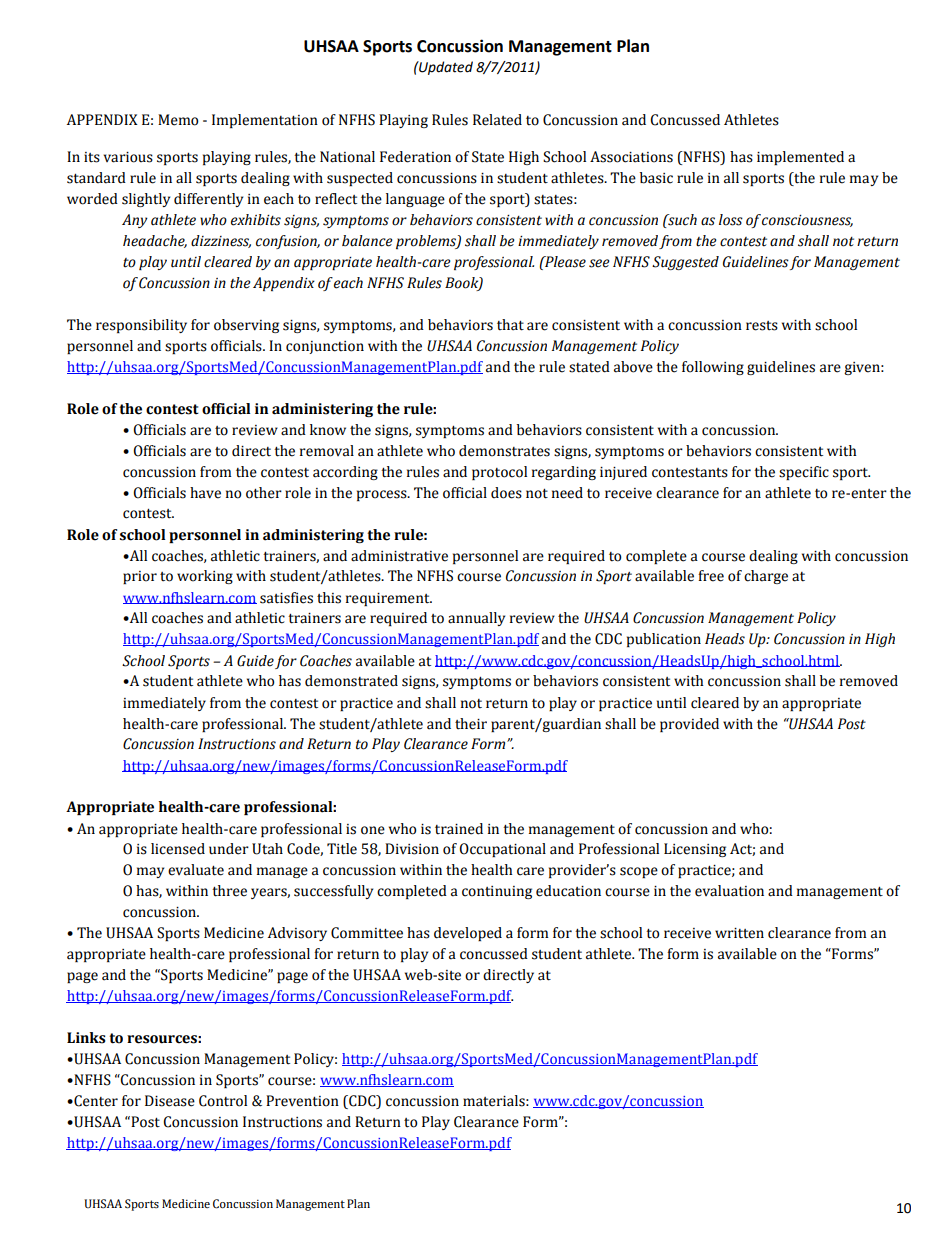  I want to click on Disease, so click(170, 1101).
